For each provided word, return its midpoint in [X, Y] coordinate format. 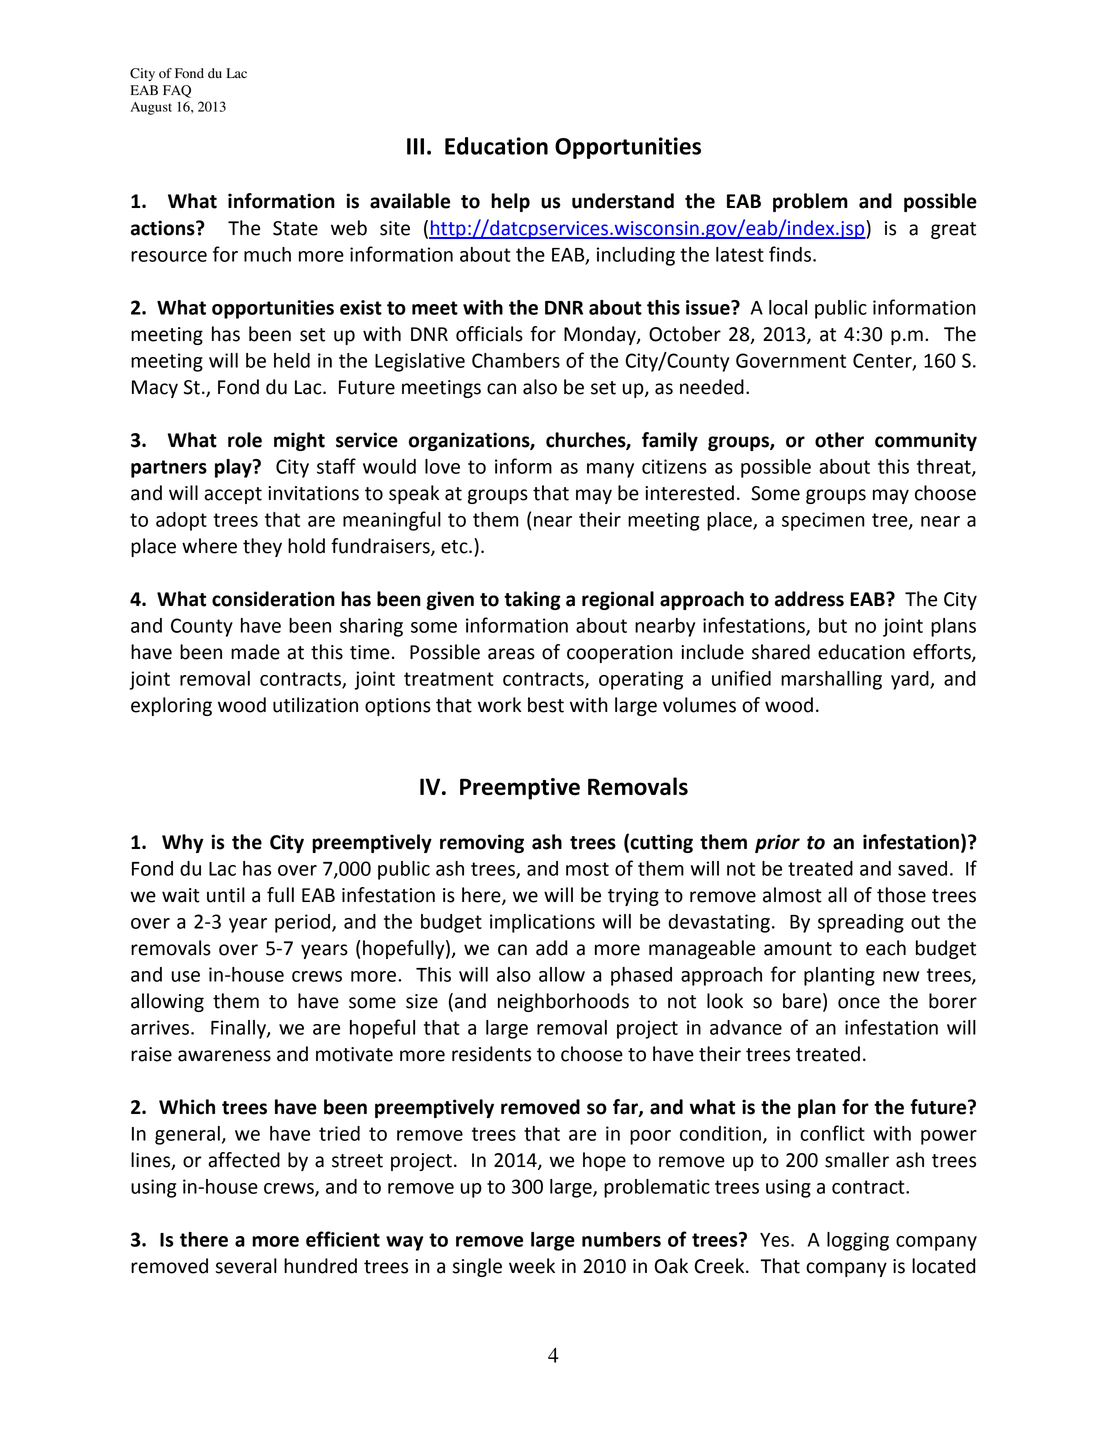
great [953, 230]
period [302, 923]
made [255, 652]
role [245, 440]
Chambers [516, 360]
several [246, 1266]
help [510, 202]
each [886, 948]
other [839, 440]
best [546, 705]
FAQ [177, 91]
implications [542, 923]
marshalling [831, 680]
